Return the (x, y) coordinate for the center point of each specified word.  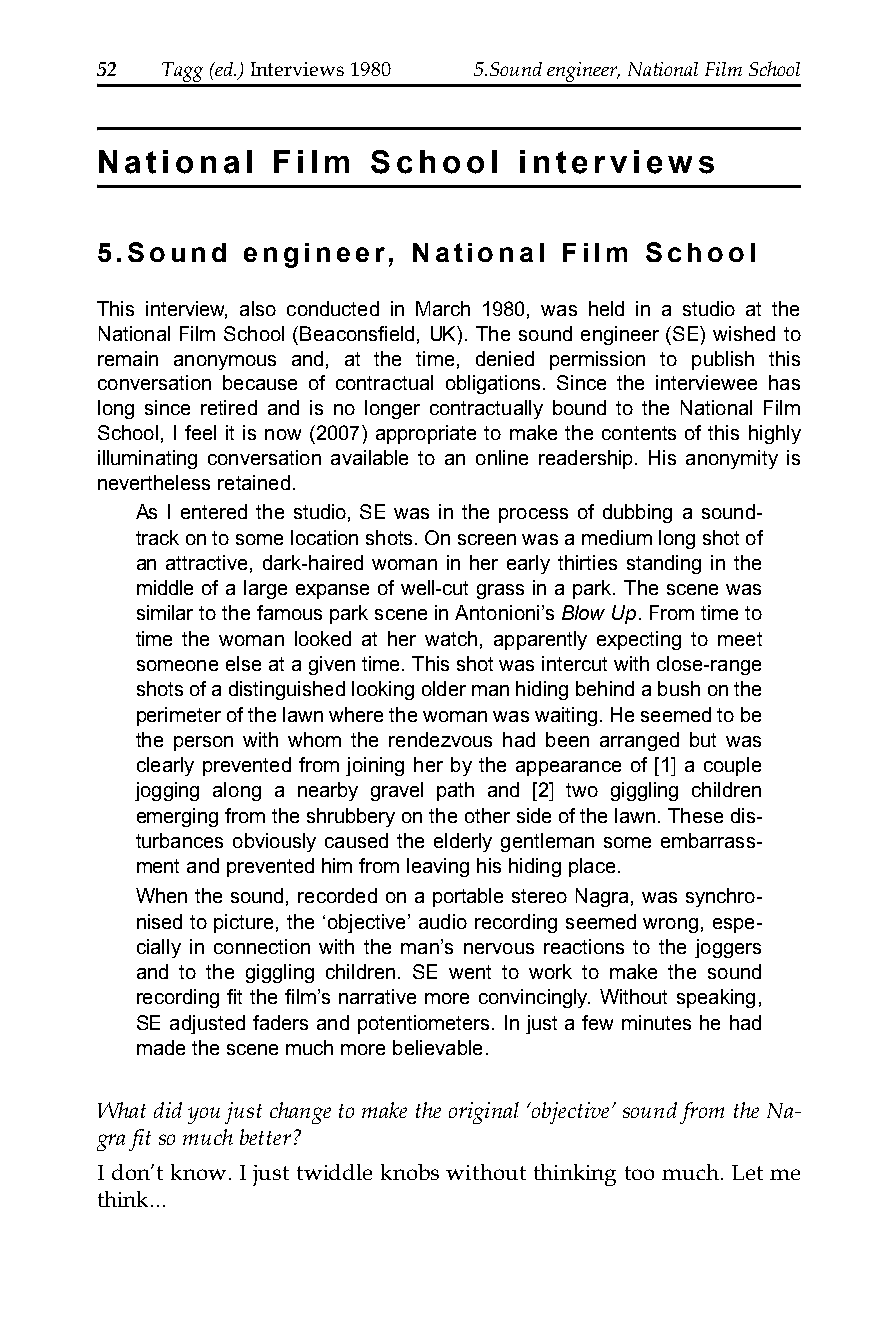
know (198, 1172)
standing (664, 564)
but (703, 739)
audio (443, 921)
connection (262, 946)
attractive (206, 562)
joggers (728, 948)
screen (487, 539)
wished (744, 333)
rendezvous (440, 739)
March (443, 308)
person (203, 743)
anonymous (225, 362)
